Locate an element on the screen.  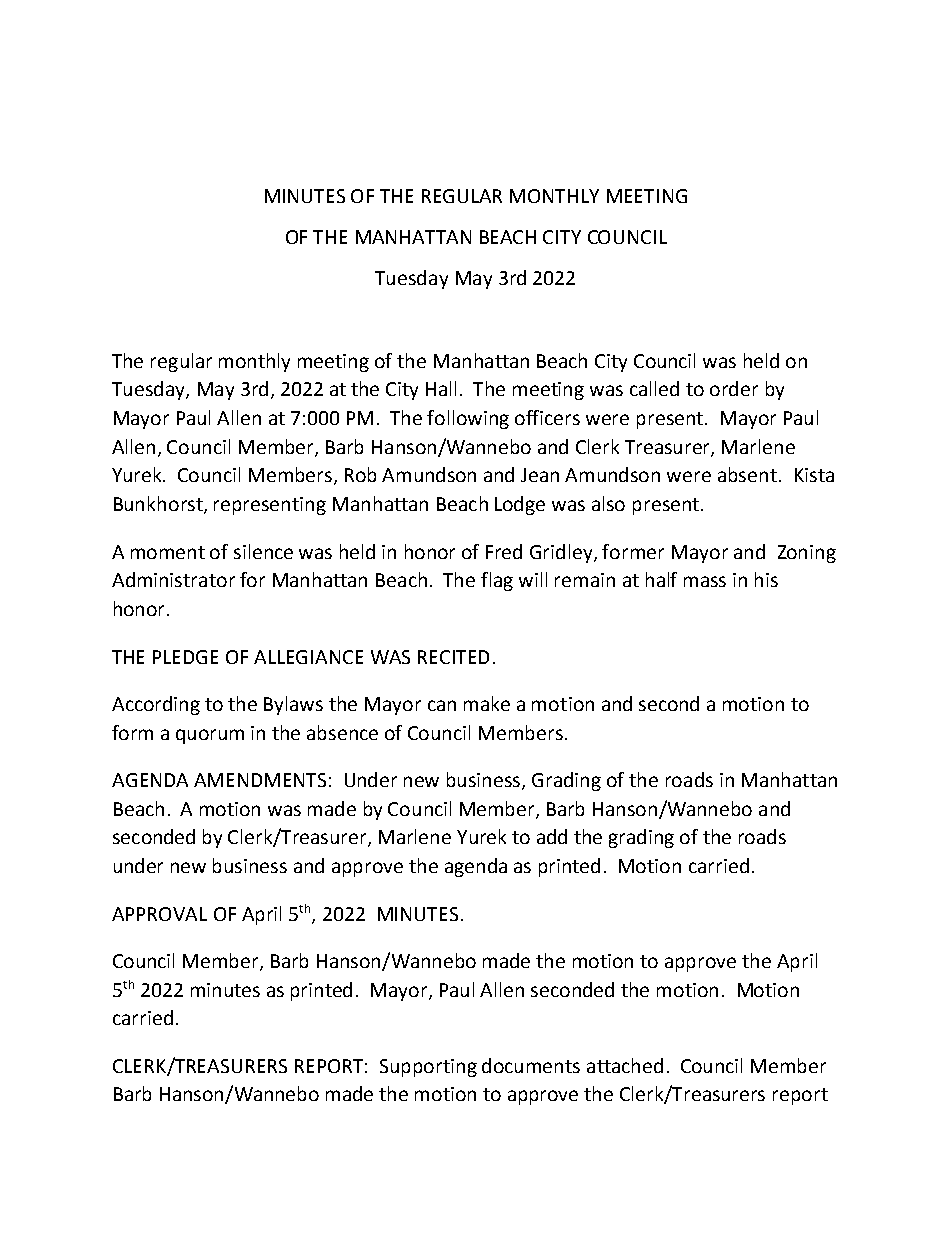
add is located at coordinates (552, 836).
